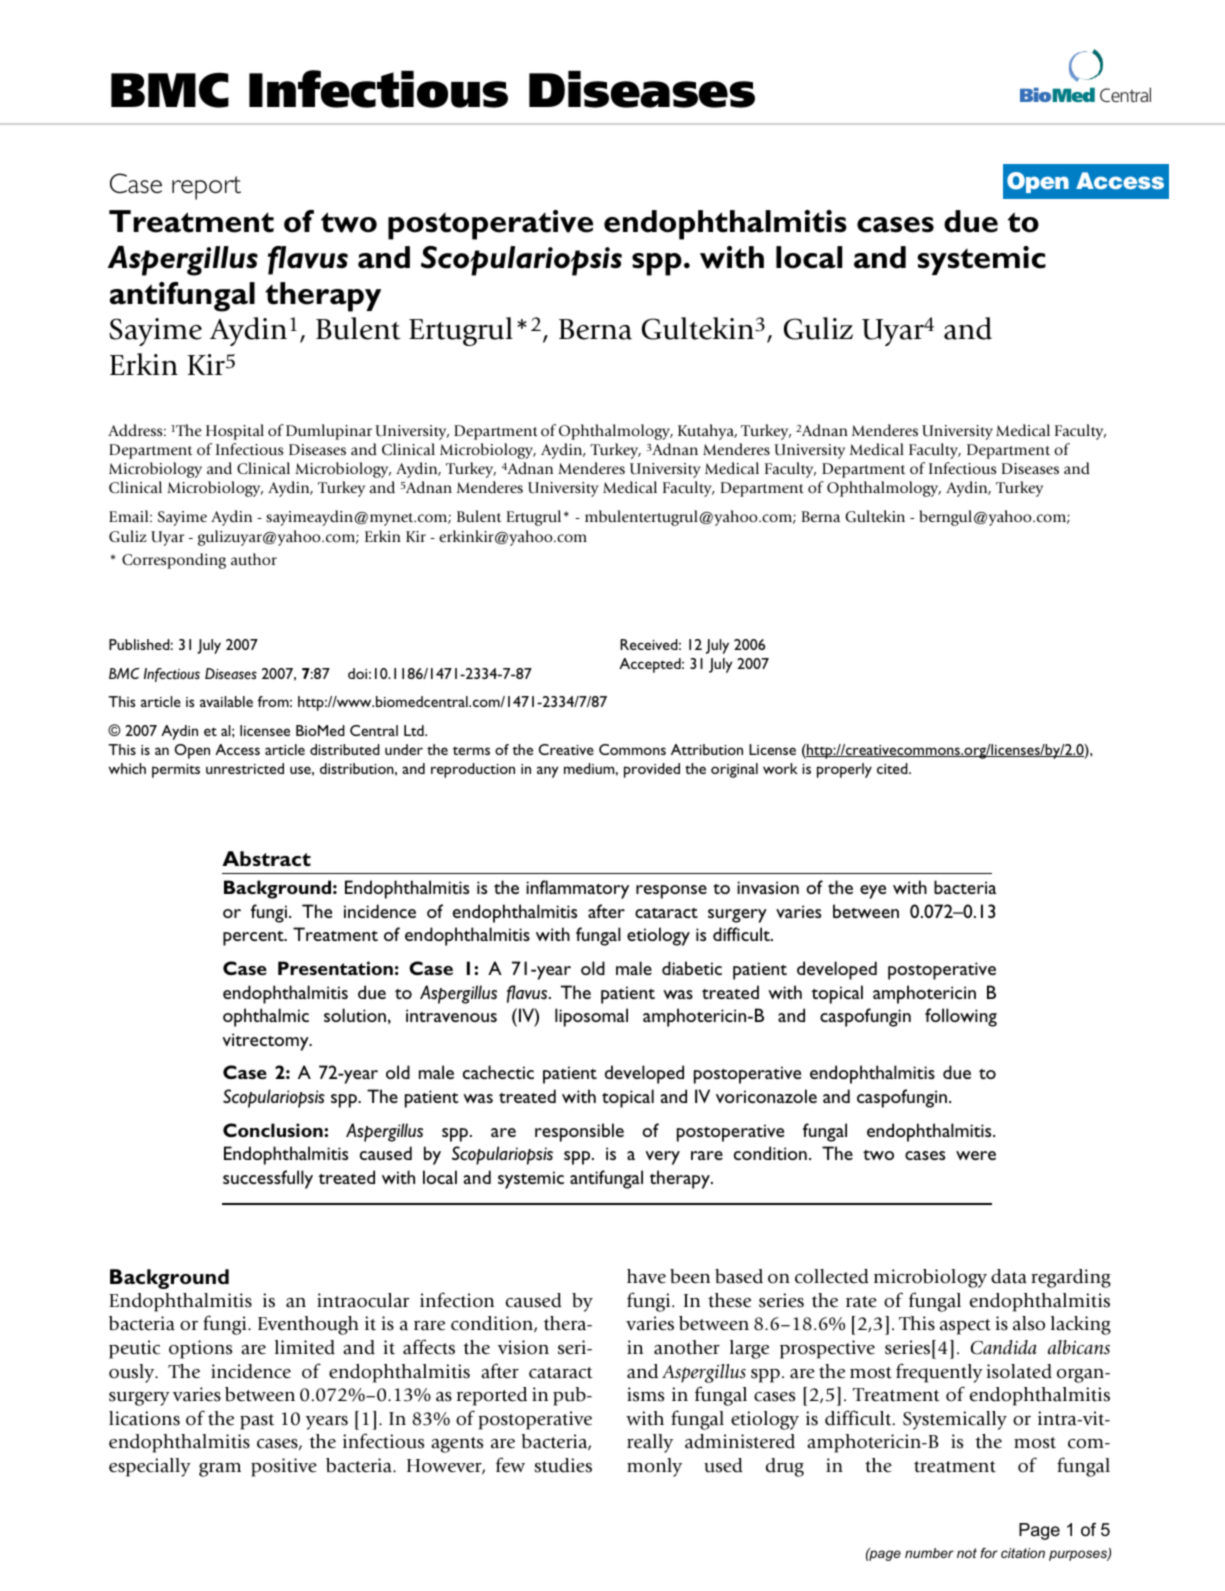 The image size is (1225, 1591). What do you see at coordinates (220, 1470) in the screenshot?
I see `gram` at bounding box center [220, 1470].
